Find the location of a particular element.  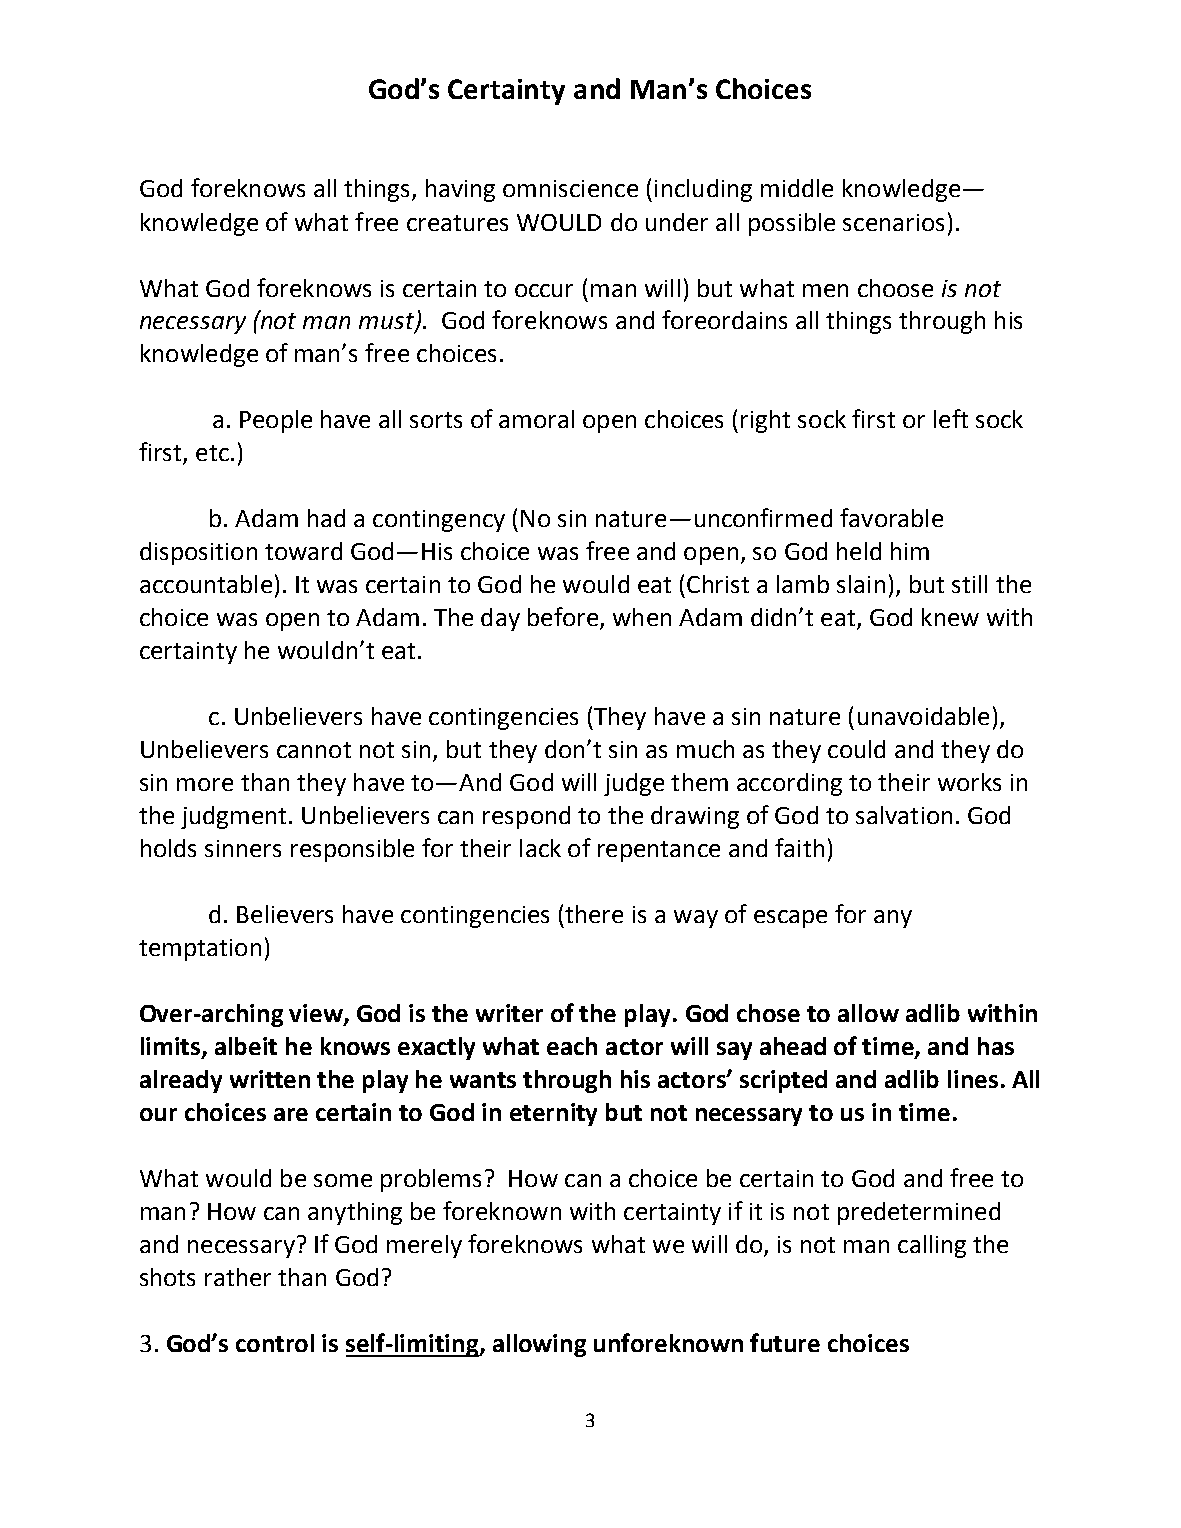

eternity is located at coordinates (553, 1114).
